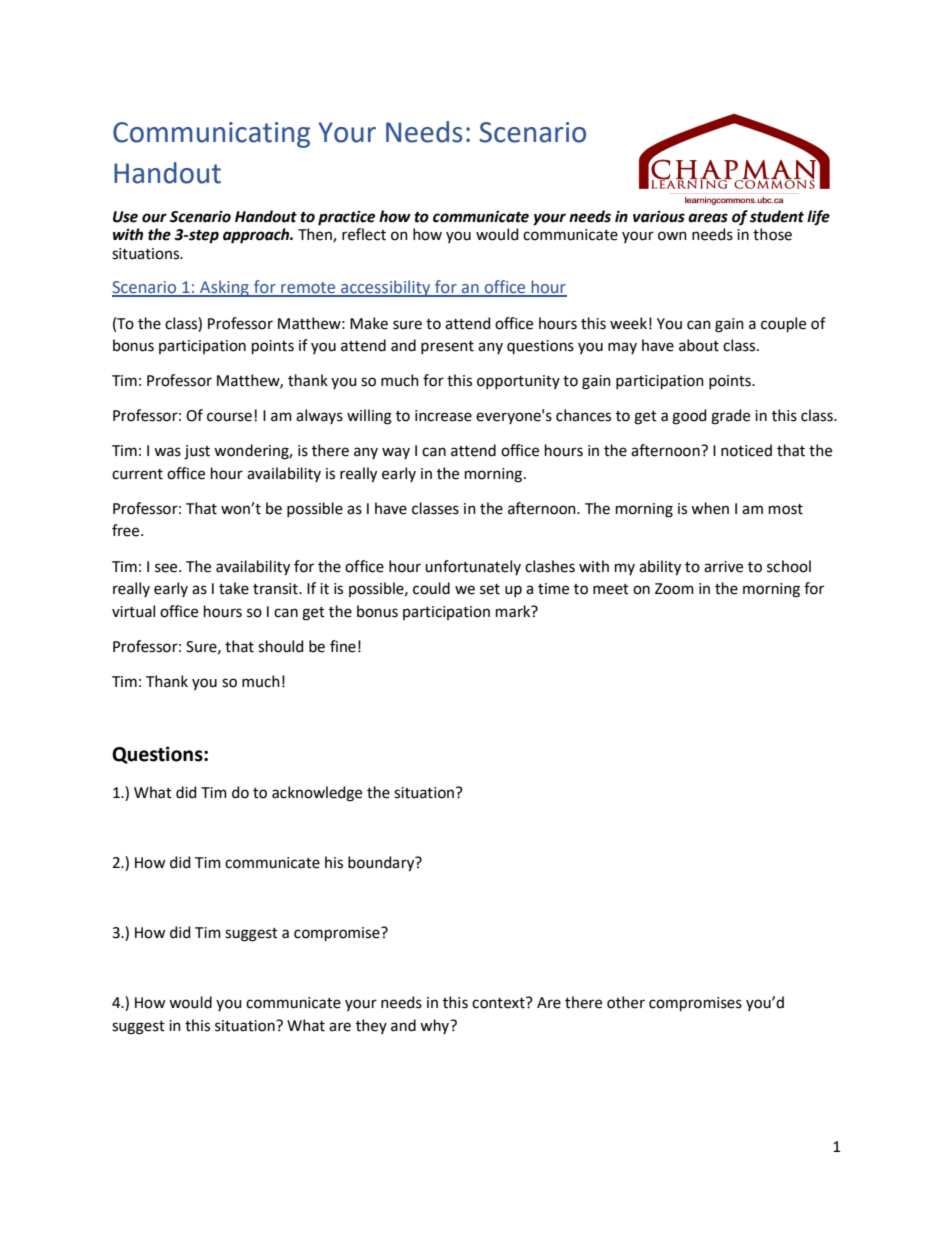 Image resolution: width=952 pixels, height=1233 pixels. What do you see at coordinates (211, 135) in the document?
I see `Communicating` at bounding box center [211, 135].
